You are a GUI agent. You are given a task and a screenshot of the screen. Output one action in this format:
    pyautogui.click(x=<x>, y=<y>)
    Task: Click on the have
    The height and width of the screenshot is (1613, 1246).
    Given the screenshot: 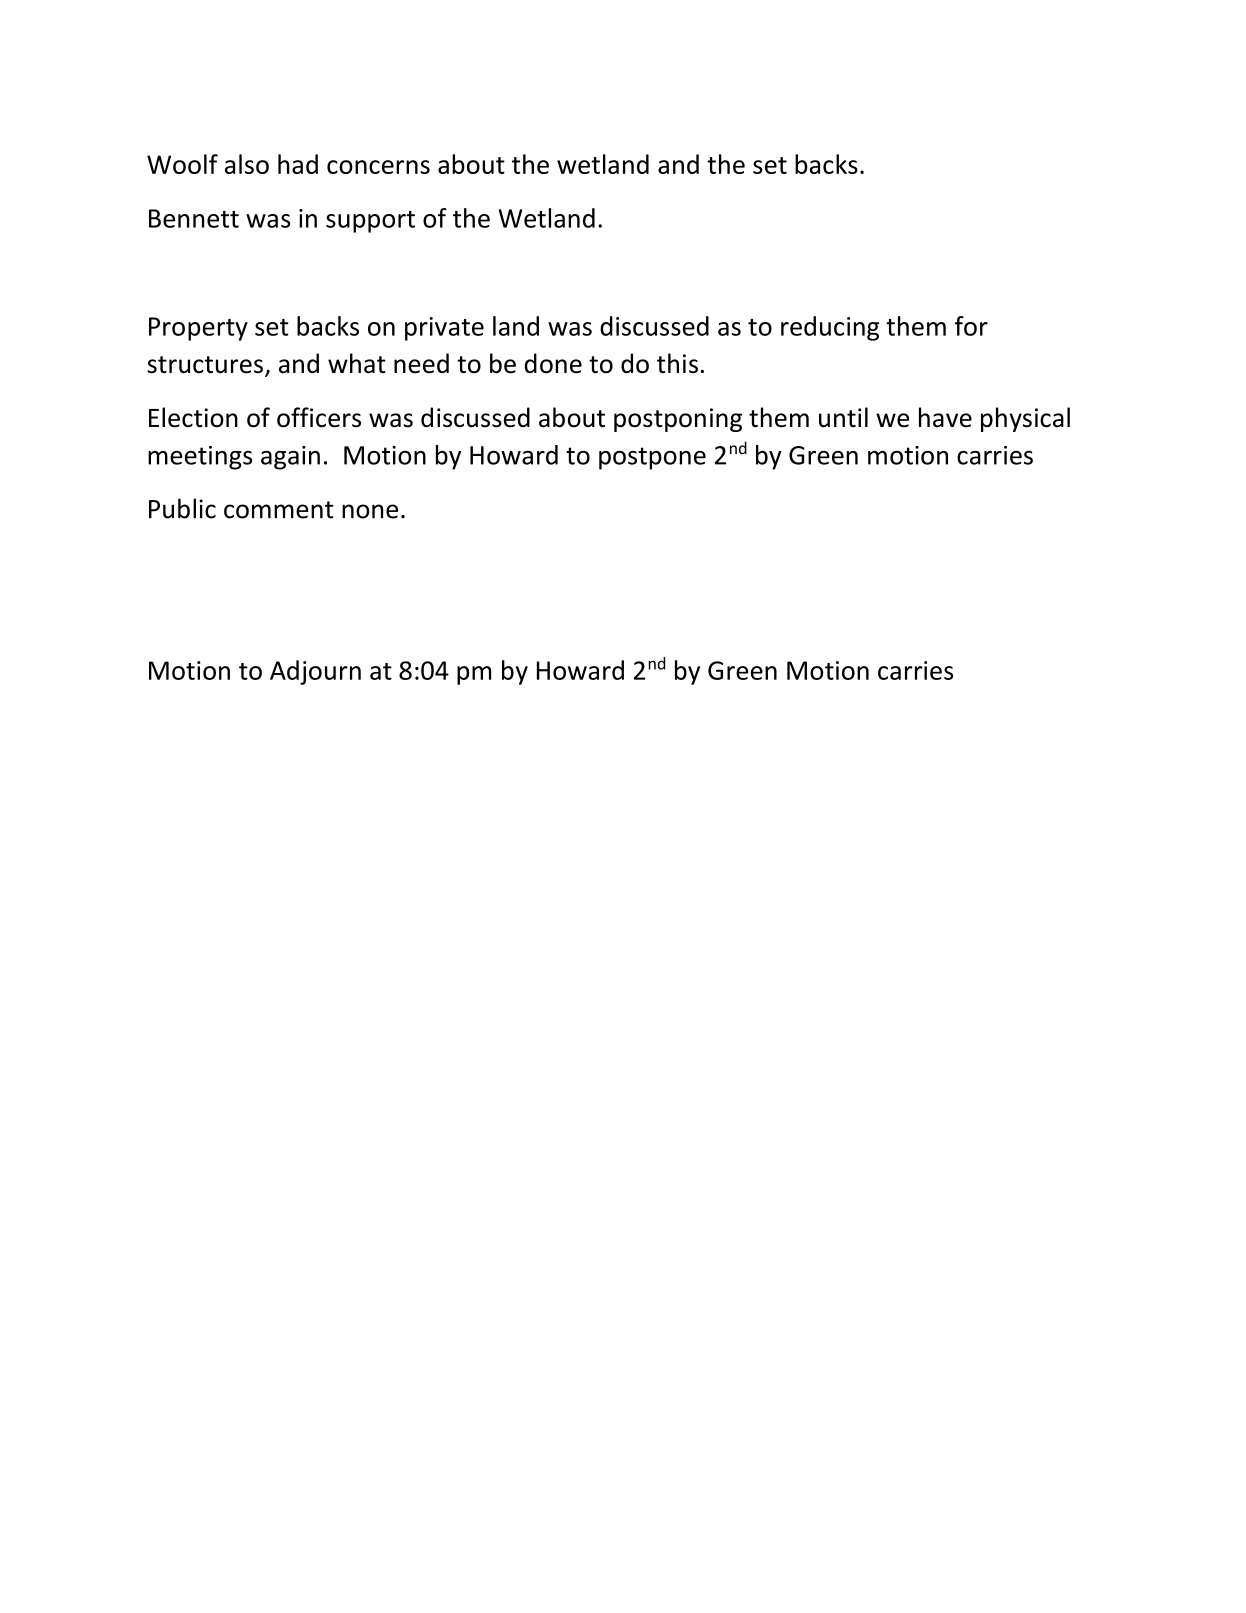 What is the action you would take?
    pyautogui.click(x=945, y=417)
